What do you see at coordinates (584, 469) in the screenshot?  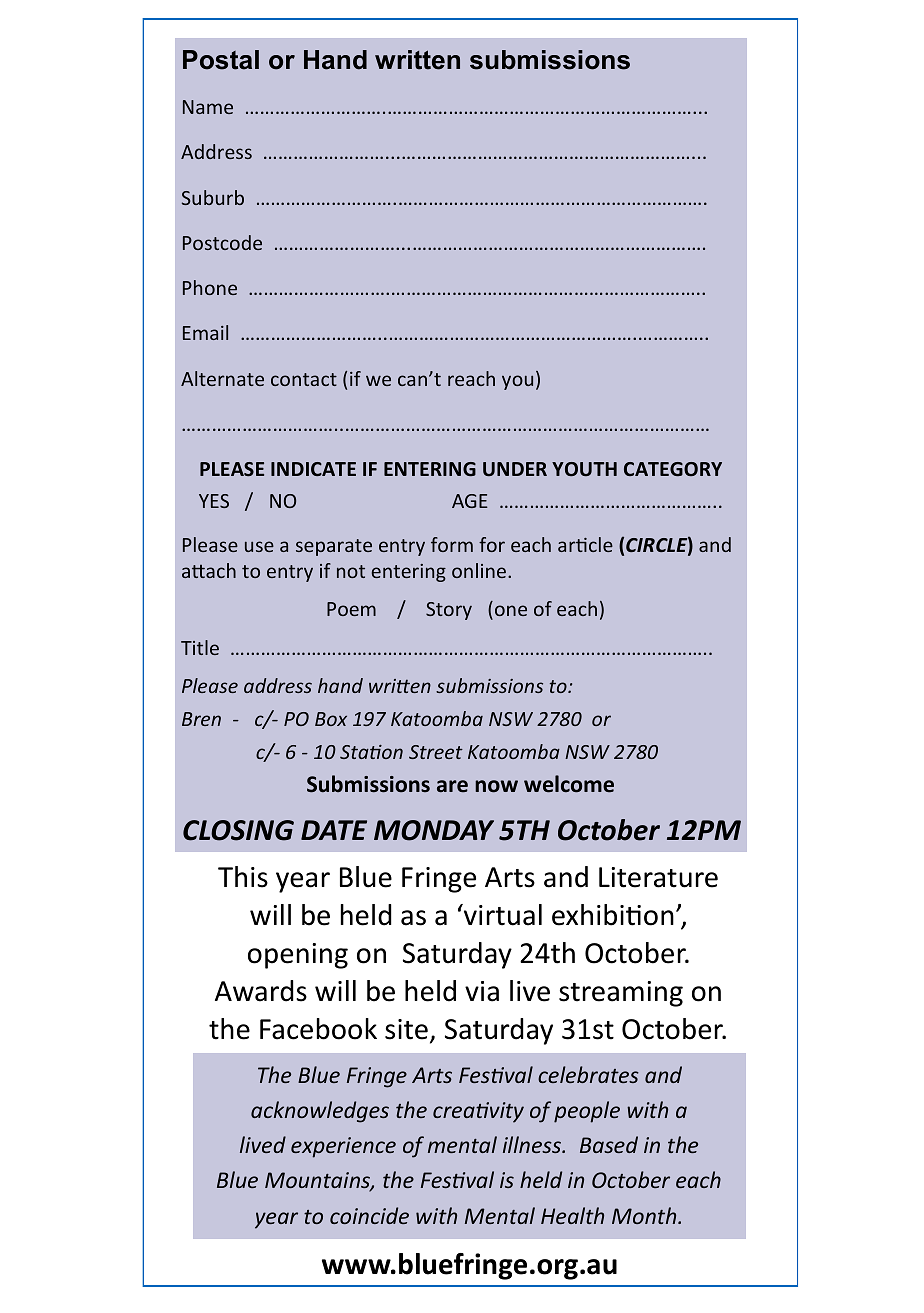 I see `YOUTH` at bounding box center [584, 469].
